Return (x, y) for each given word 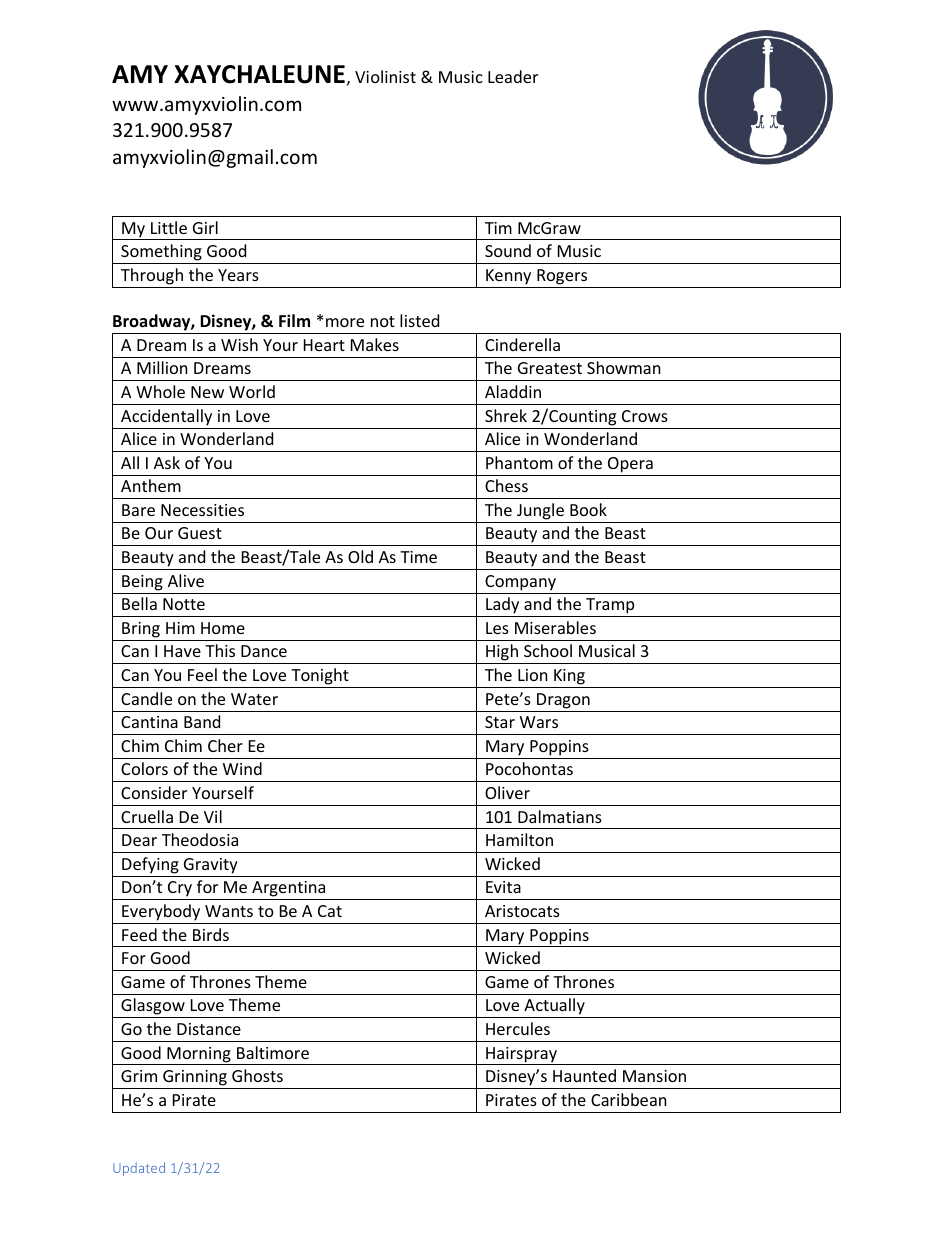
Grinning (195, 1079)
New (207, 392)
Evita (503, 887)
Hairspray (521, 1056)
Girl (205, 227)
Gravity (211, 866)
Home (223, 628)
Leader (513, 76)
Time (418, 557)
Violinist (385, 76)
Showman (624, 367)
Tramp (610, 607)
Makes (375, 344)
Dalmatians (560, 816)
